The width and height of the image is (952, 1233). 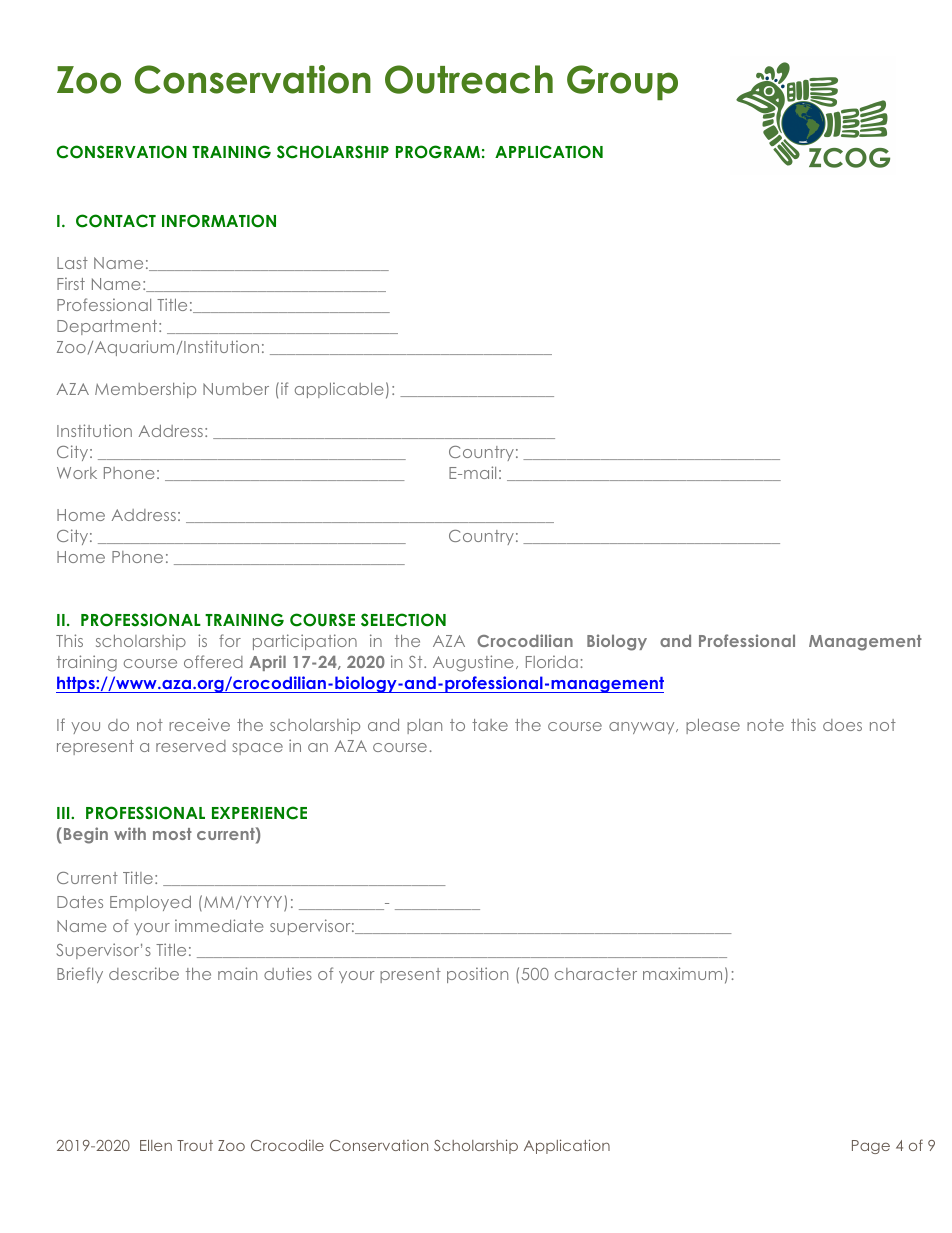 What do you see at coordinates (682, 973) in the image?
I see `maximum` at bounding box center [682, 973].
